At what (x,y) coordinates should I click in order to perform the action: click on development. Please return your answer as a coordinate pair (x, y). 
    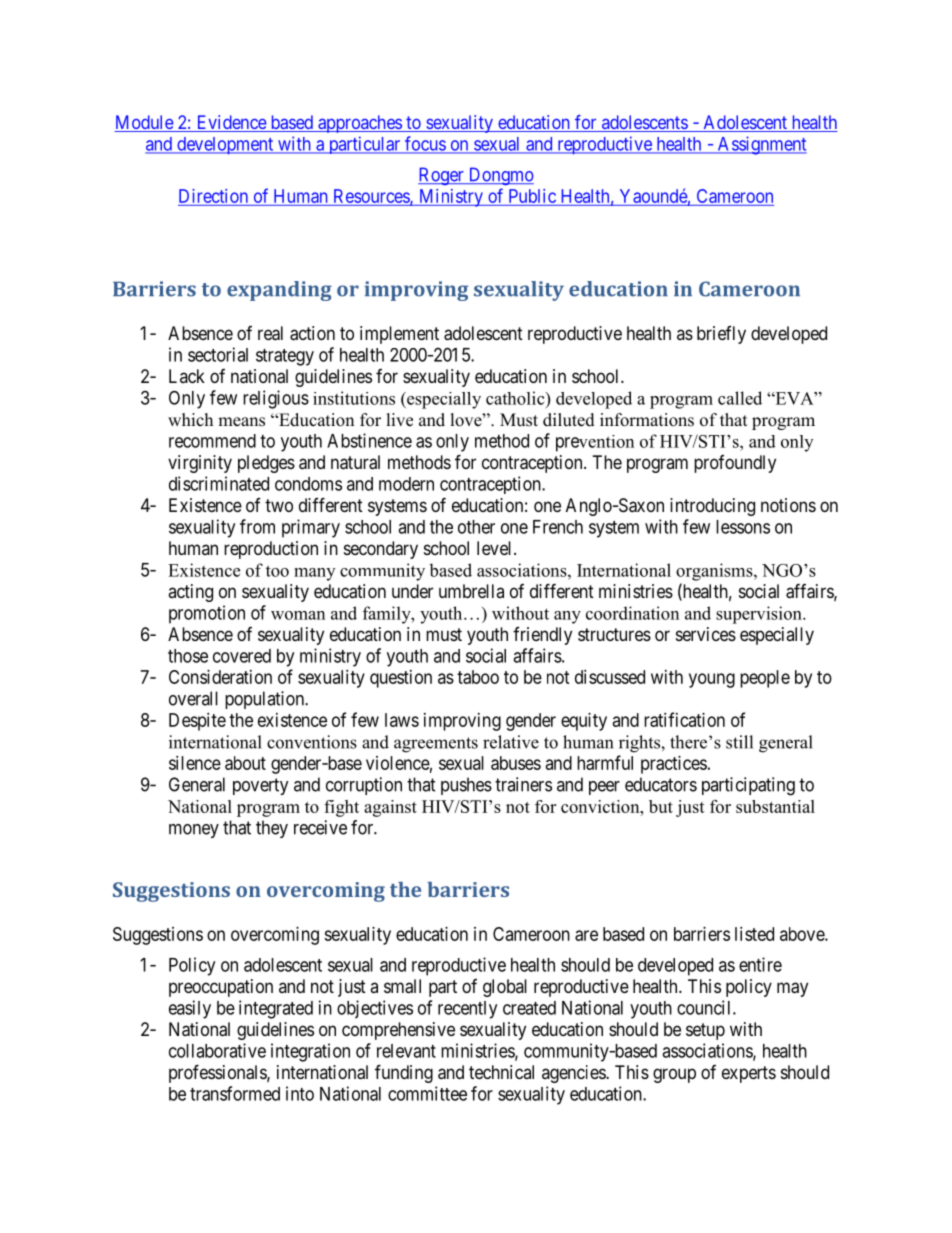
    Looking at the image, I should click on (225, 146).
